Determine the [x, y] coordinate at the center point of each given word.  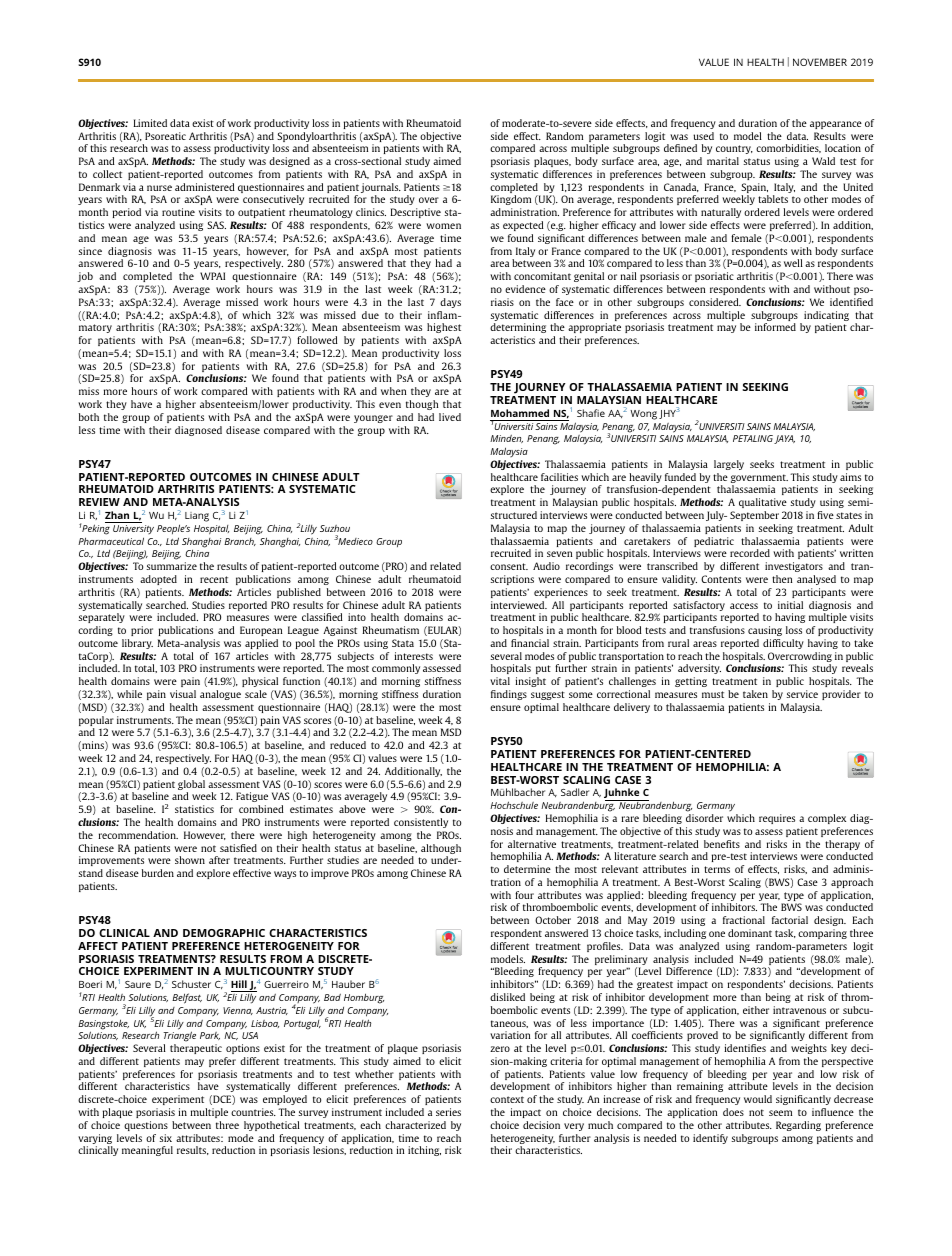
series [448, 1112]
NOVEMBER [820, 62]
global [191, 786]
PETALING [753, 438]
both [89, 417]
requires [777, 819]
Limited [150, 123]
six [165, 1138]
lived [450, 417]
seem [780, 1113]
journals [381, 189]
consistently [421, 823]
